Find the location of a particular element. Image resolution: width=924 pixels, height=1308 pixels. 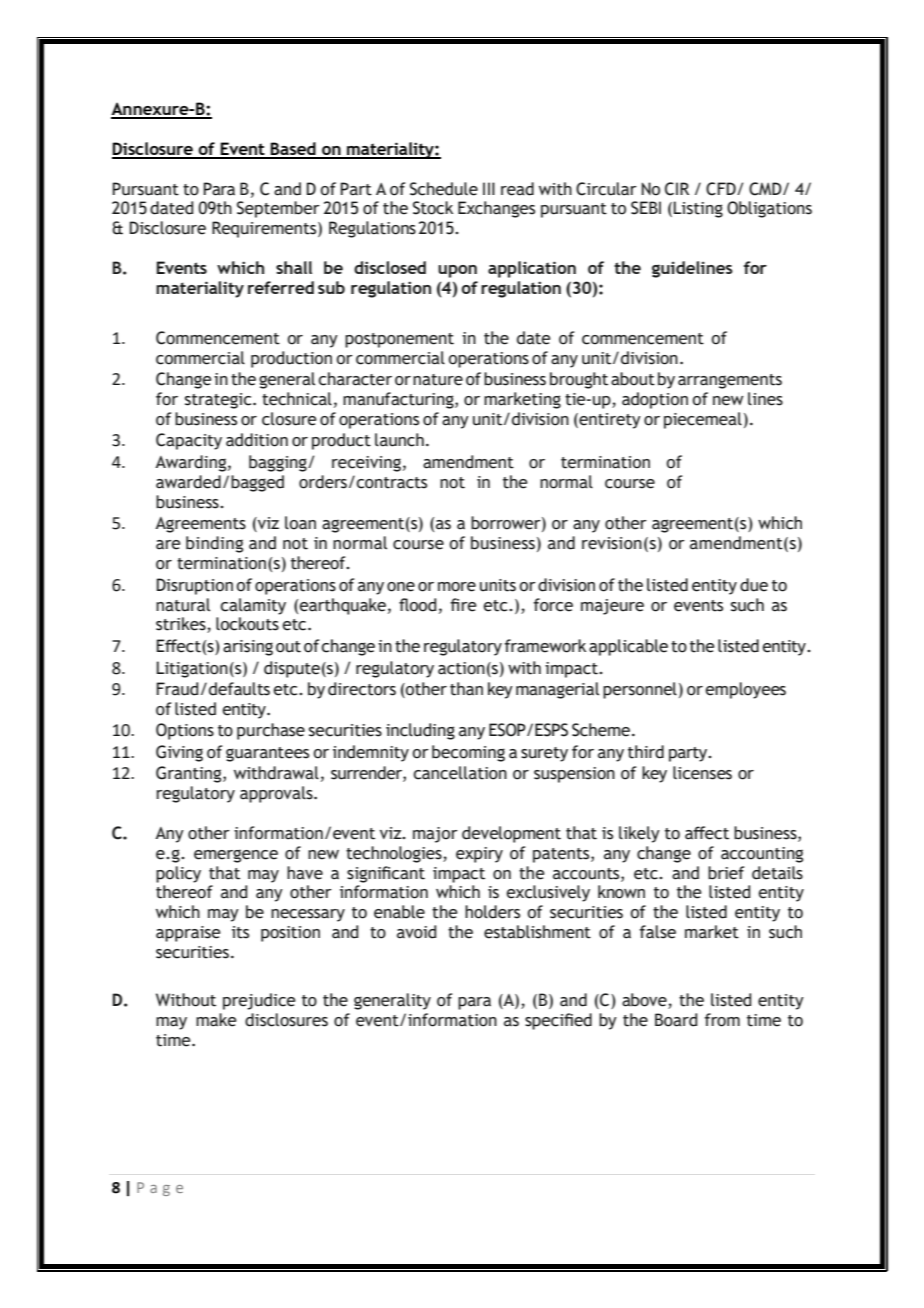

due is located at coordinates (754, 585).
